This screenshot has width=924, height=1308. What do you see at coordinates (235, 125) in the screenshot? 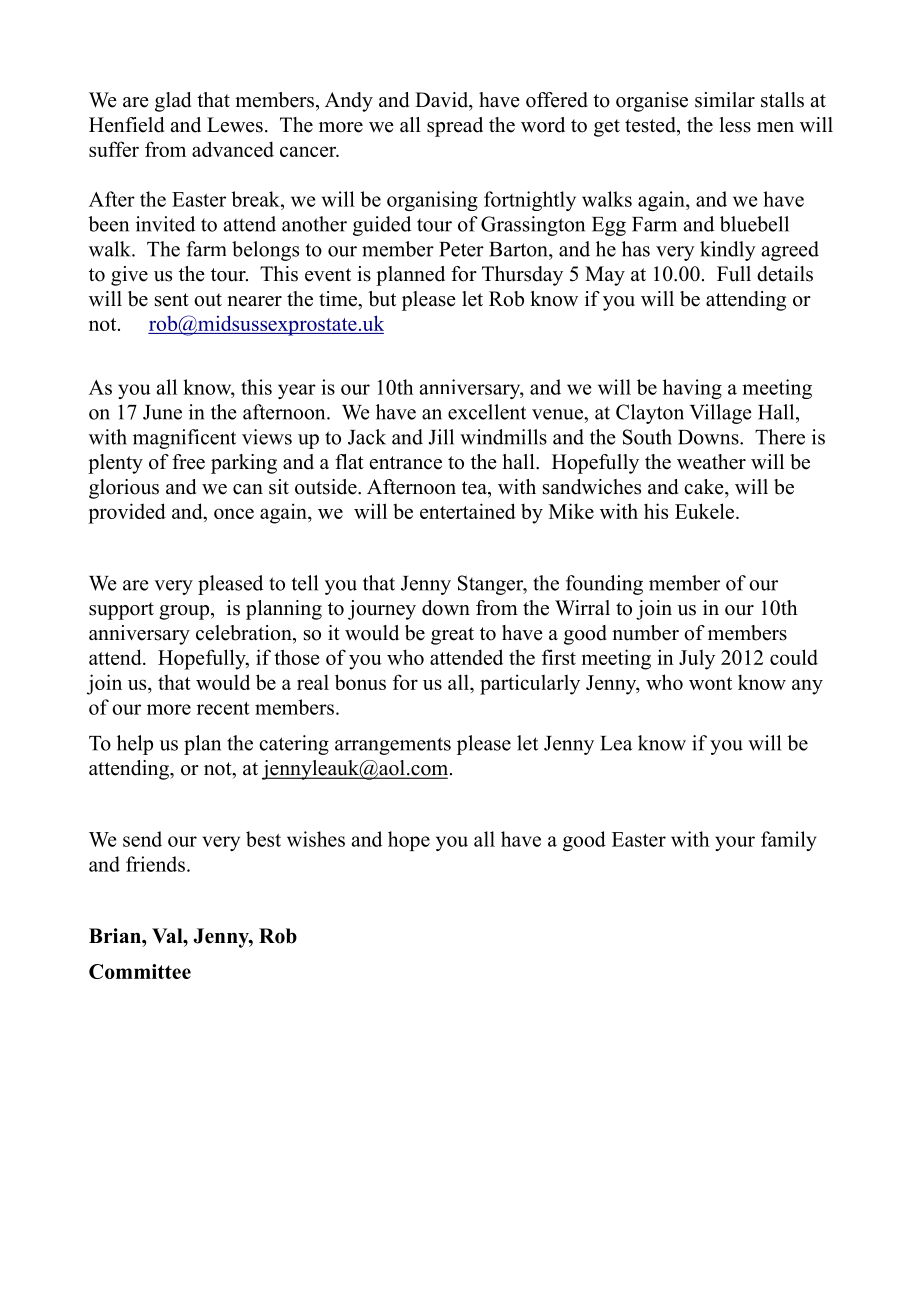
I see `Lewes` at bounding box center [235, 125].
